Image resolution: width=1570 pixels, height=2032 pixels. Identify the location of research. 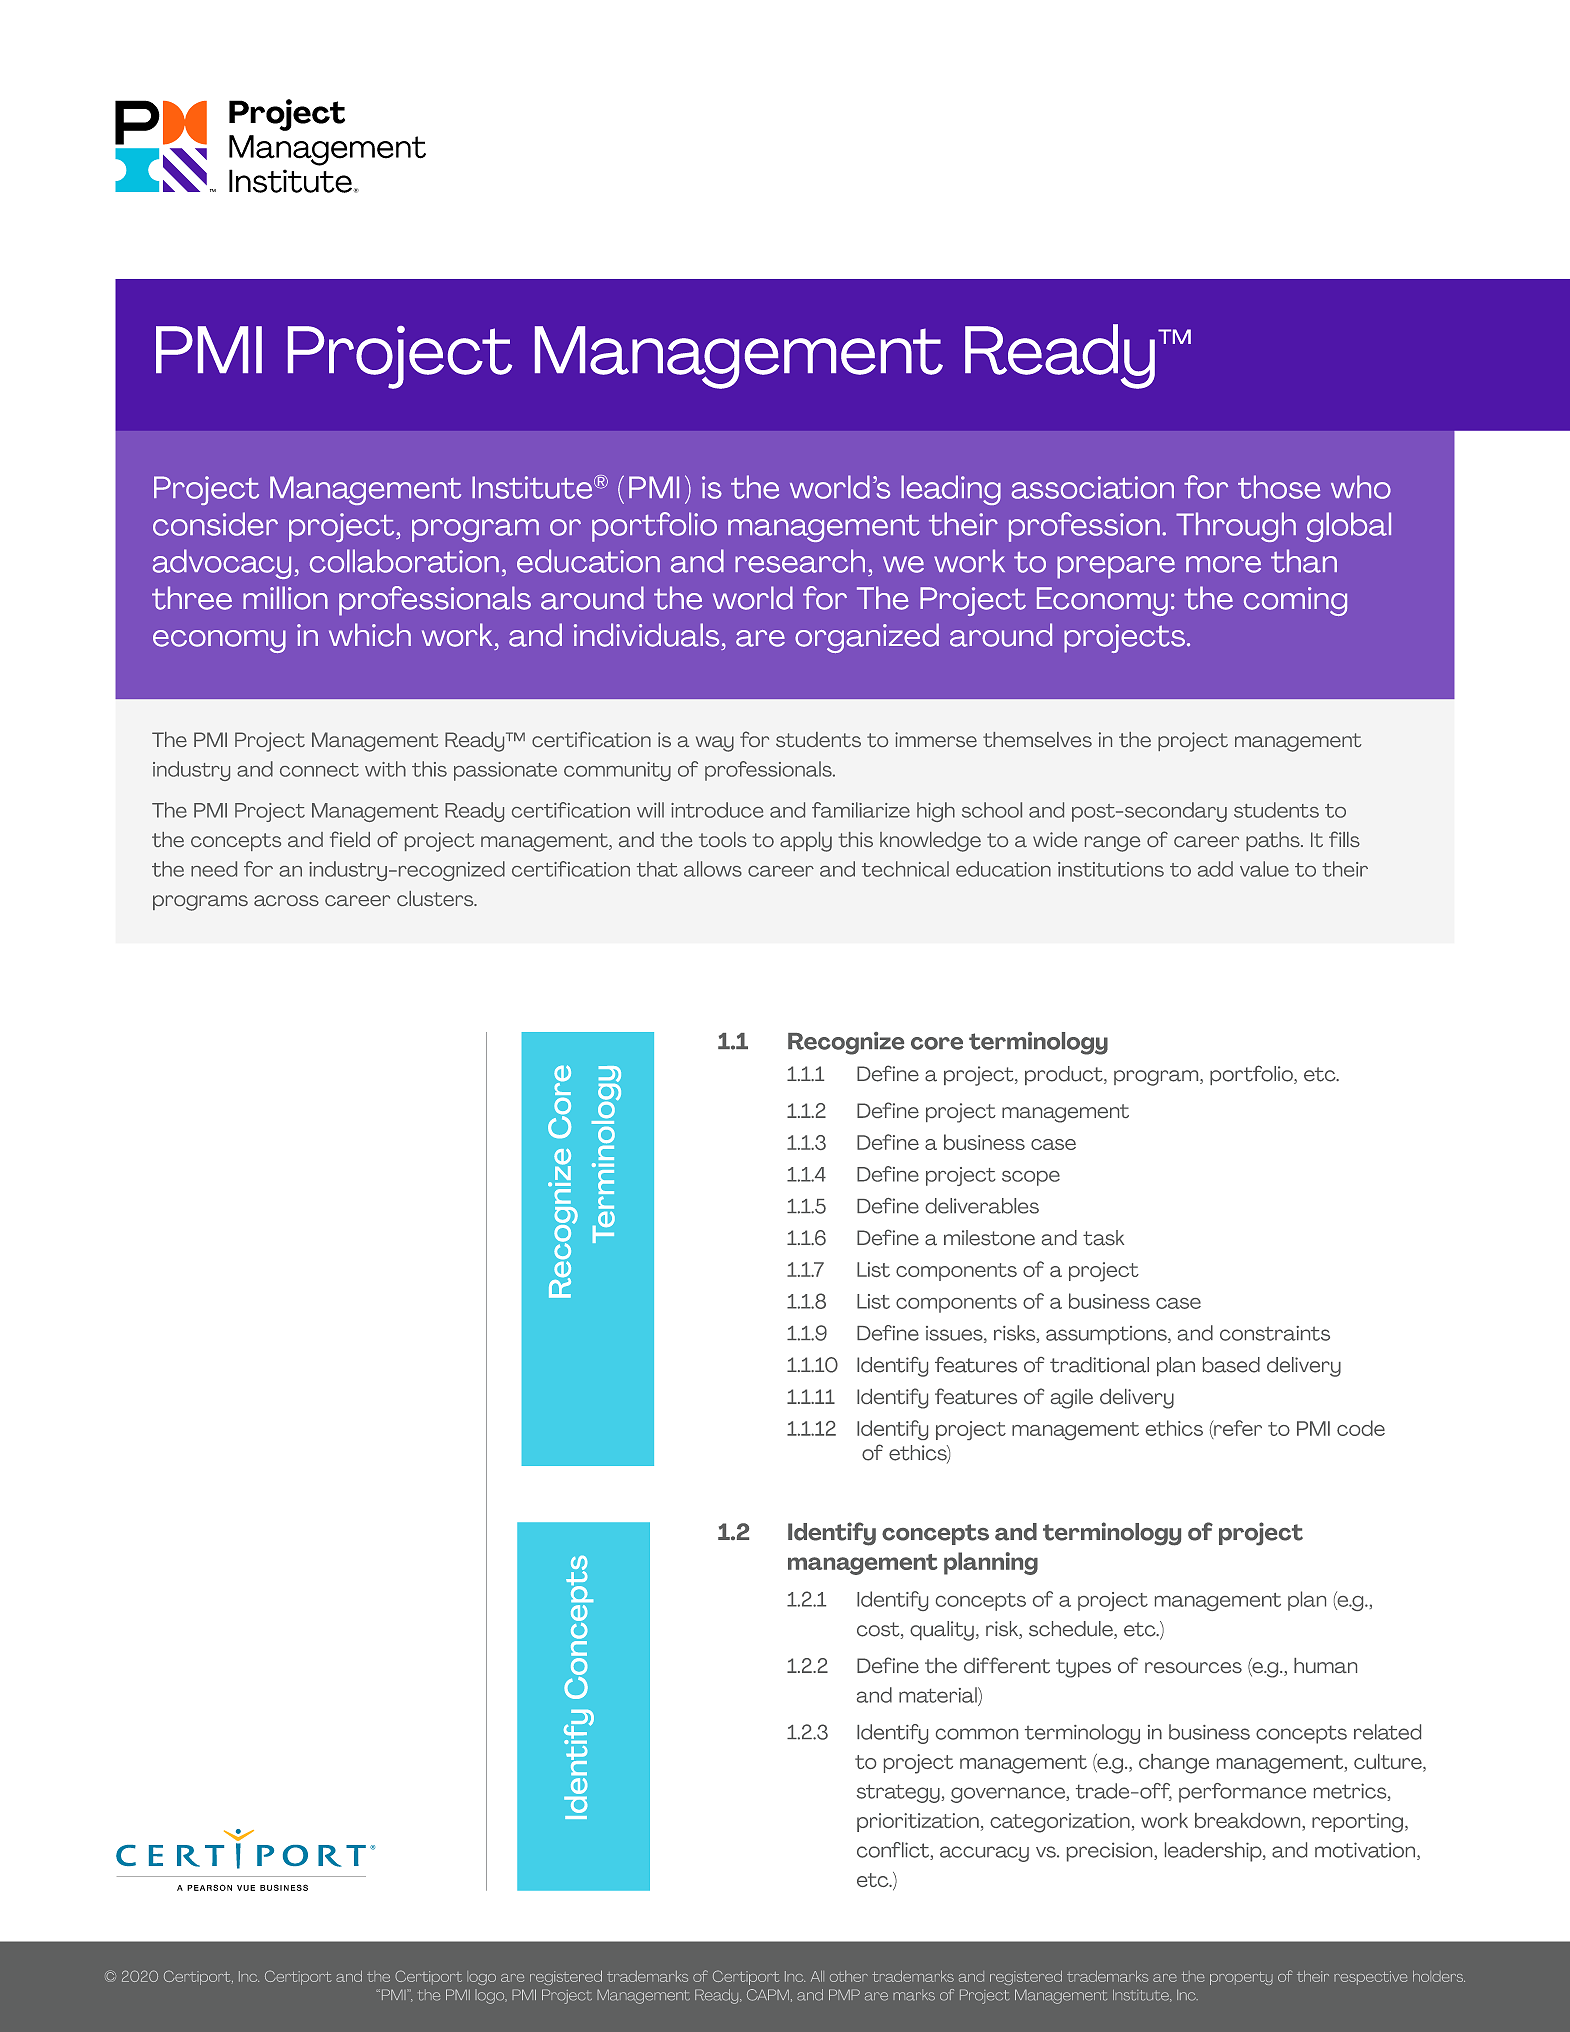
(800, 561).
